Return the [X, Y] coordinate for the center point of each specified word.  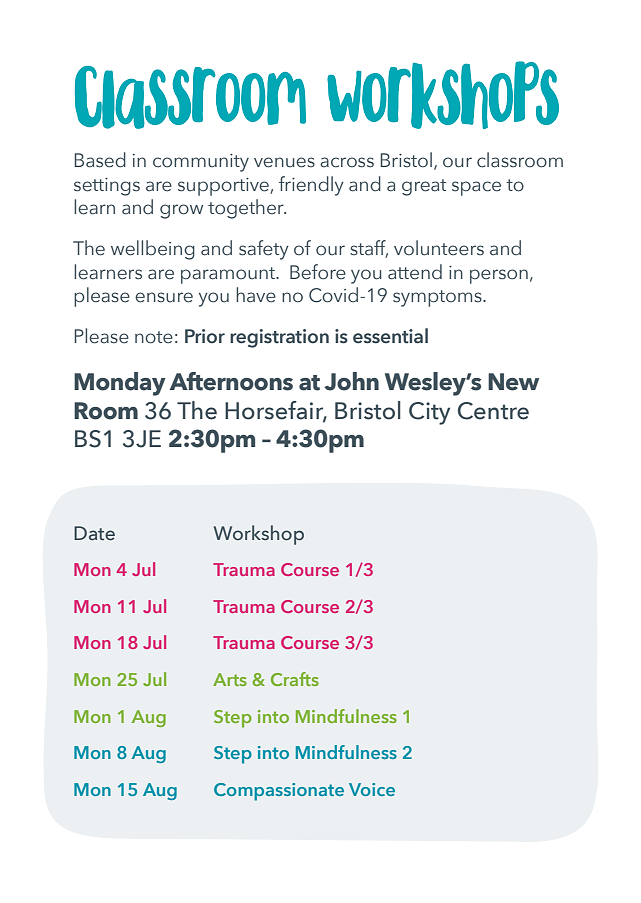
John [352, 381]
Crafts [295, 679]
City [429, 413]
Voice [372, 789]
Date [94, 533]
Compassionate [279, 792]
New [513, 382]
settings [107, 187]
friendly [311, 186]
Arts [230, 679]
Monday [120, 384]
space [476, 188]
